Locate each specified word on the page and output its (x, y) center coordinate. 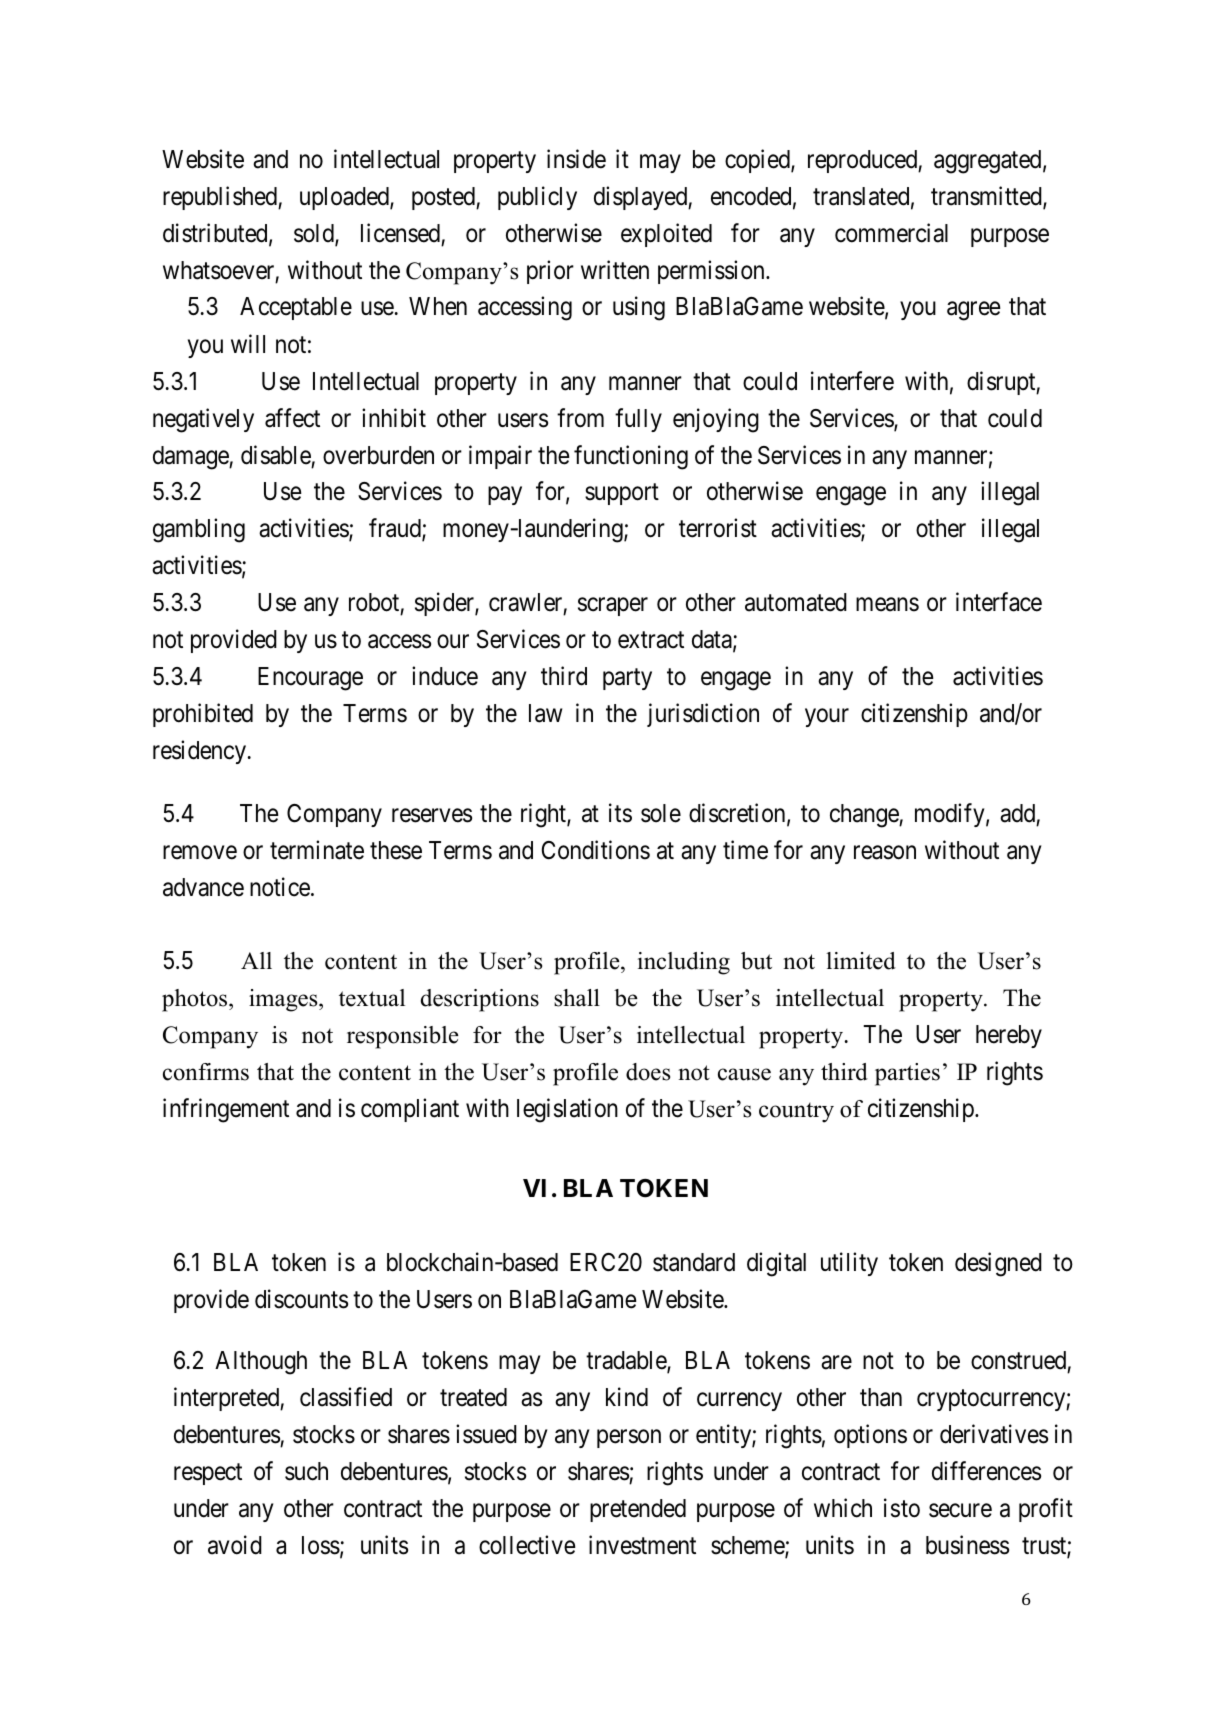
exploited (666, 235)
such (306, 1471)
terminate (317, 850)
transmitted (987, 197)
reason (885, 853)
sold (315, 234)
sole (661, 813)
